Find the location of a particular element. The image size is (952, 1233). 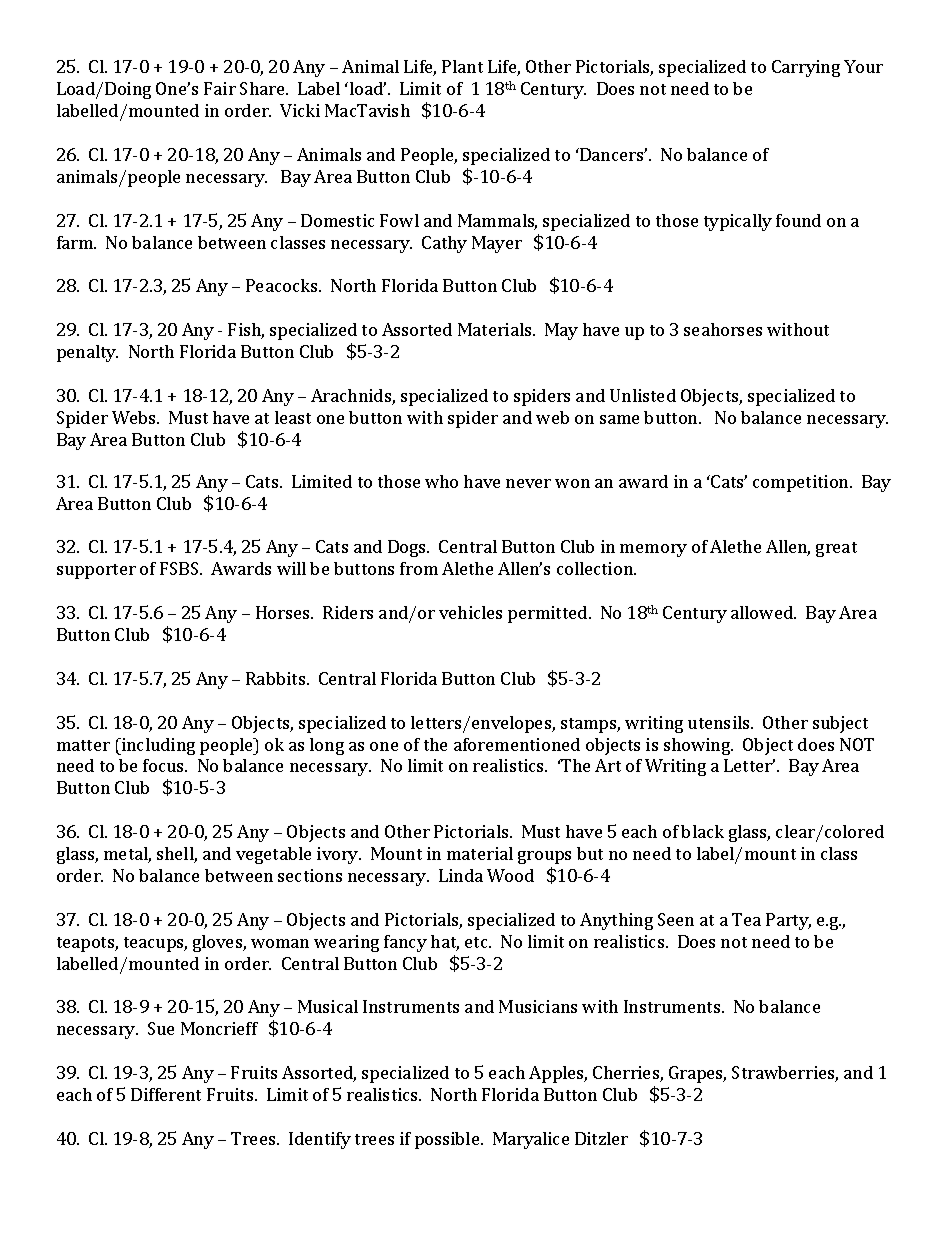

vegetable is located at coordinates (273, 855).
